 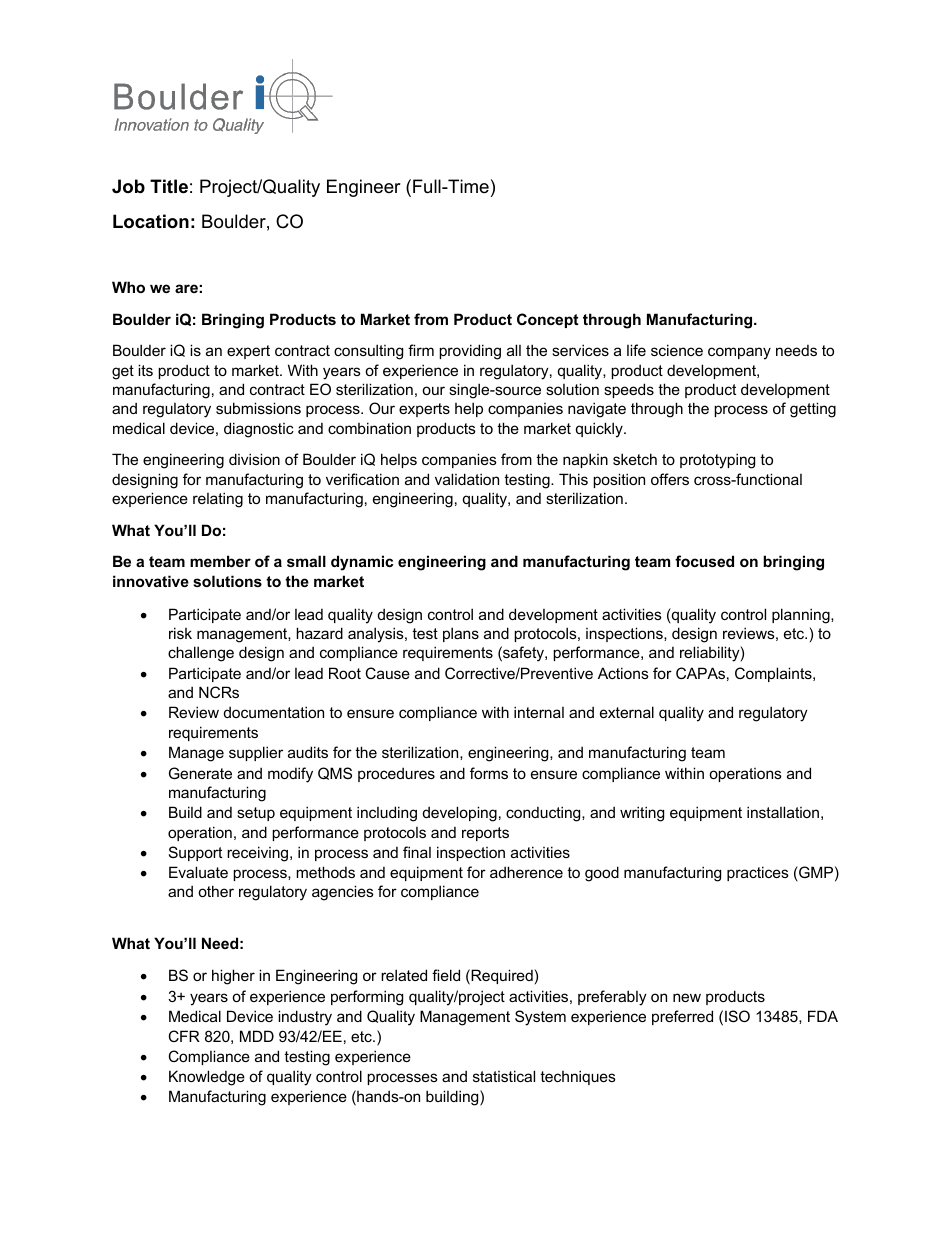 I want to click on validation, so click(x=467, y=479).
